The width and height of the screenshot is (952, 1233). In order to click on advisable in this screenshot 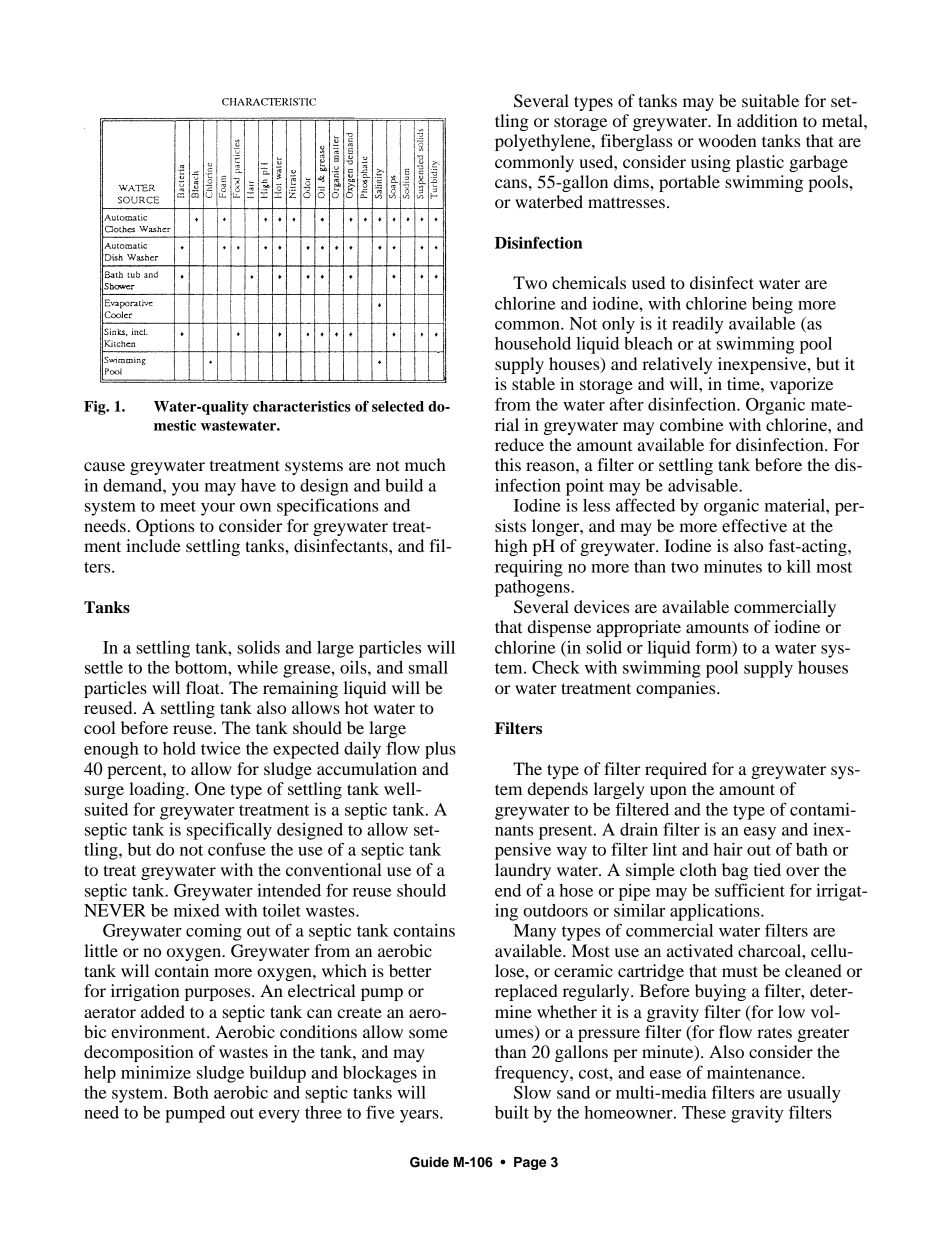, I will do `click(704, 485)`.
